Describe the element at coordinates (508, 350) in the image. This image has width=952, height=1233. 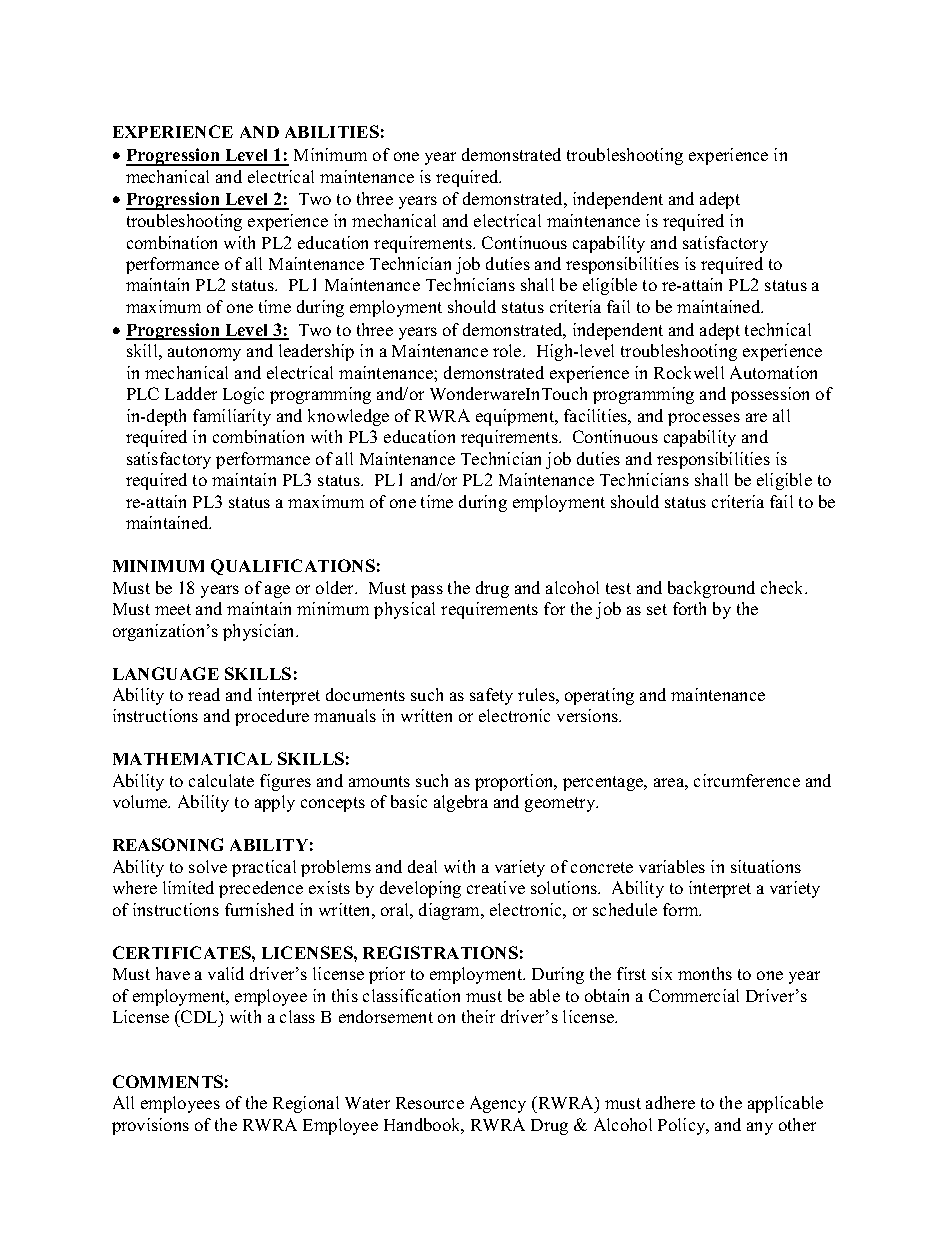
I see `role` at that location.
